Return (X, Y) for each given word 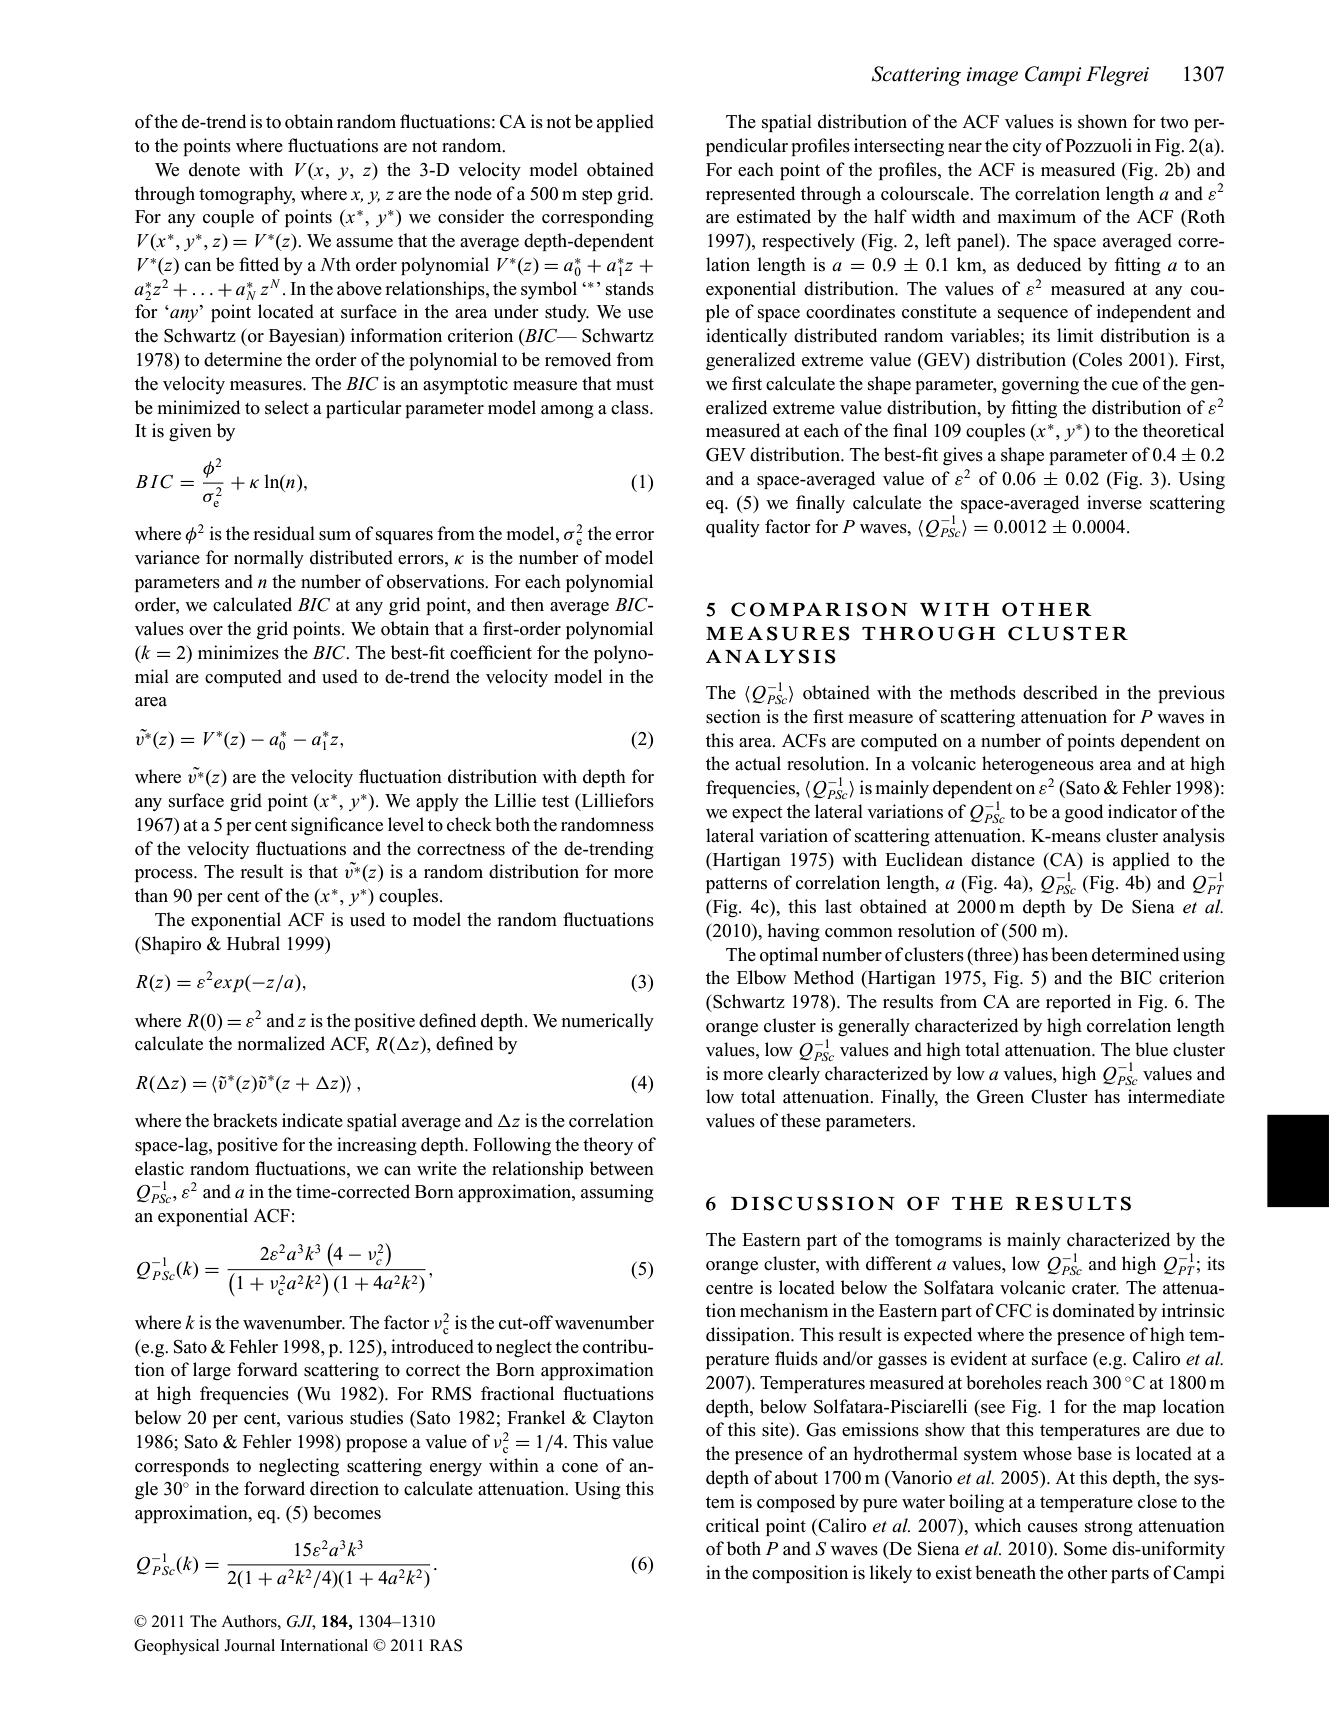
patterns (736, 885)
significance (337, 826)
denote (214, 169)
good (1084, 813)
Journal (249, 1645)
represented (750, 195)
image (992, 76)
